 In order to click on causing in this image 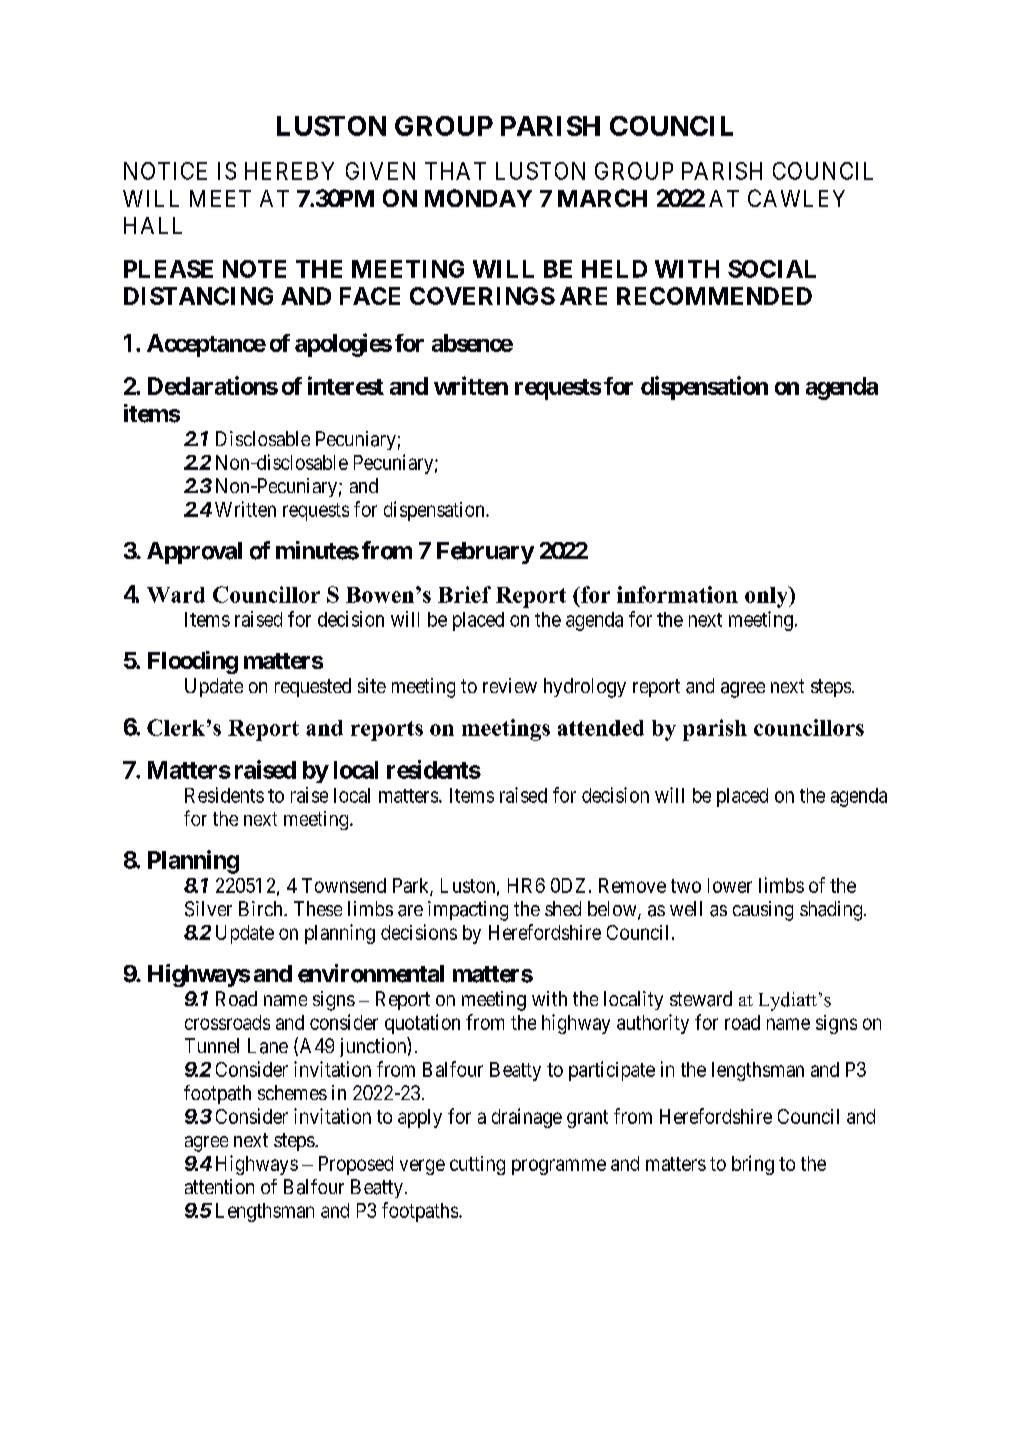, I will do `click(763, 911)`.
